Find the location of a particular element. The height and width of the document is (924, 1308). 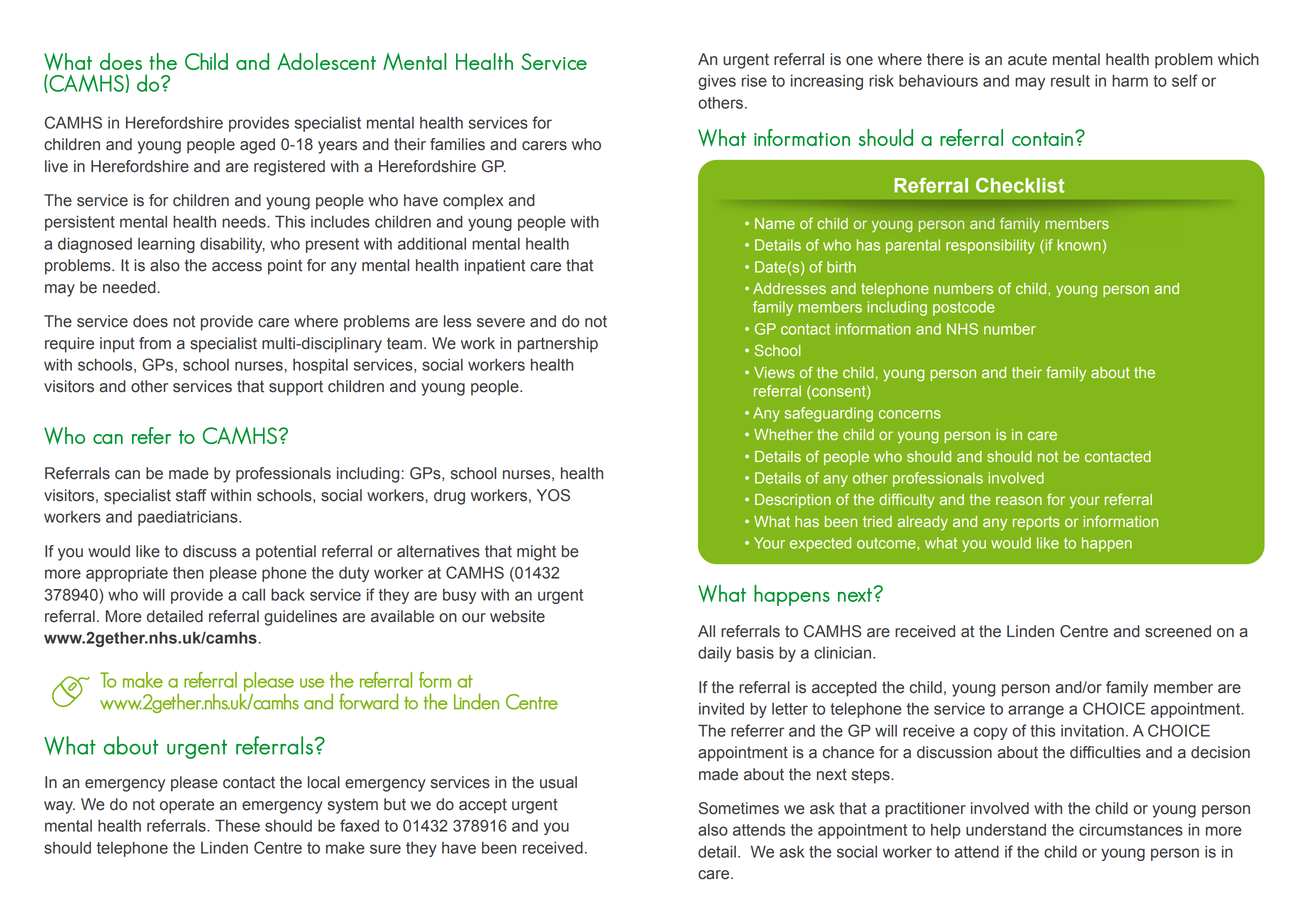

partnership is located at coordinates (558, 345).
